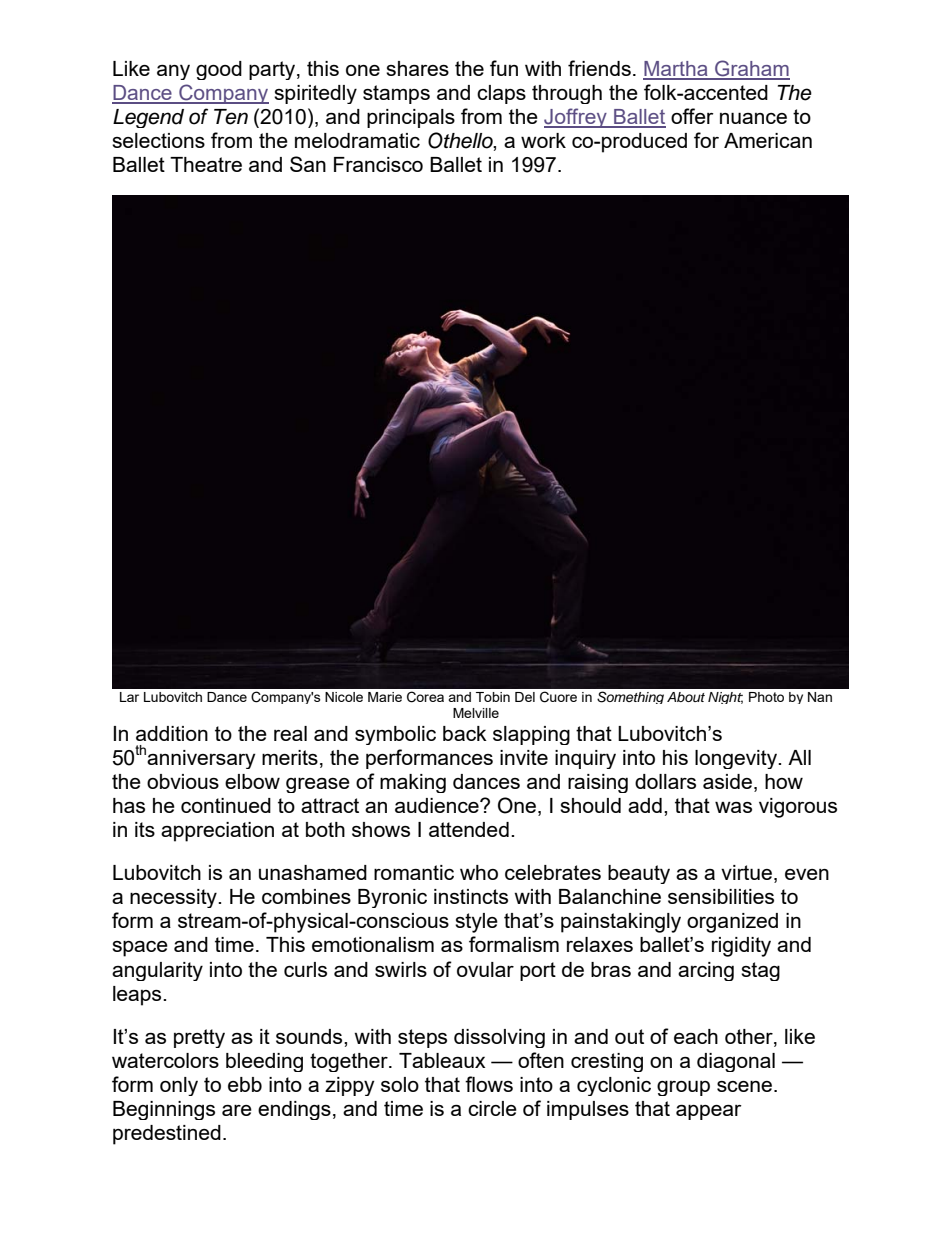  Describe the element at coordinates (183, 781) in the screenshot. I see `obvious` at that location.
